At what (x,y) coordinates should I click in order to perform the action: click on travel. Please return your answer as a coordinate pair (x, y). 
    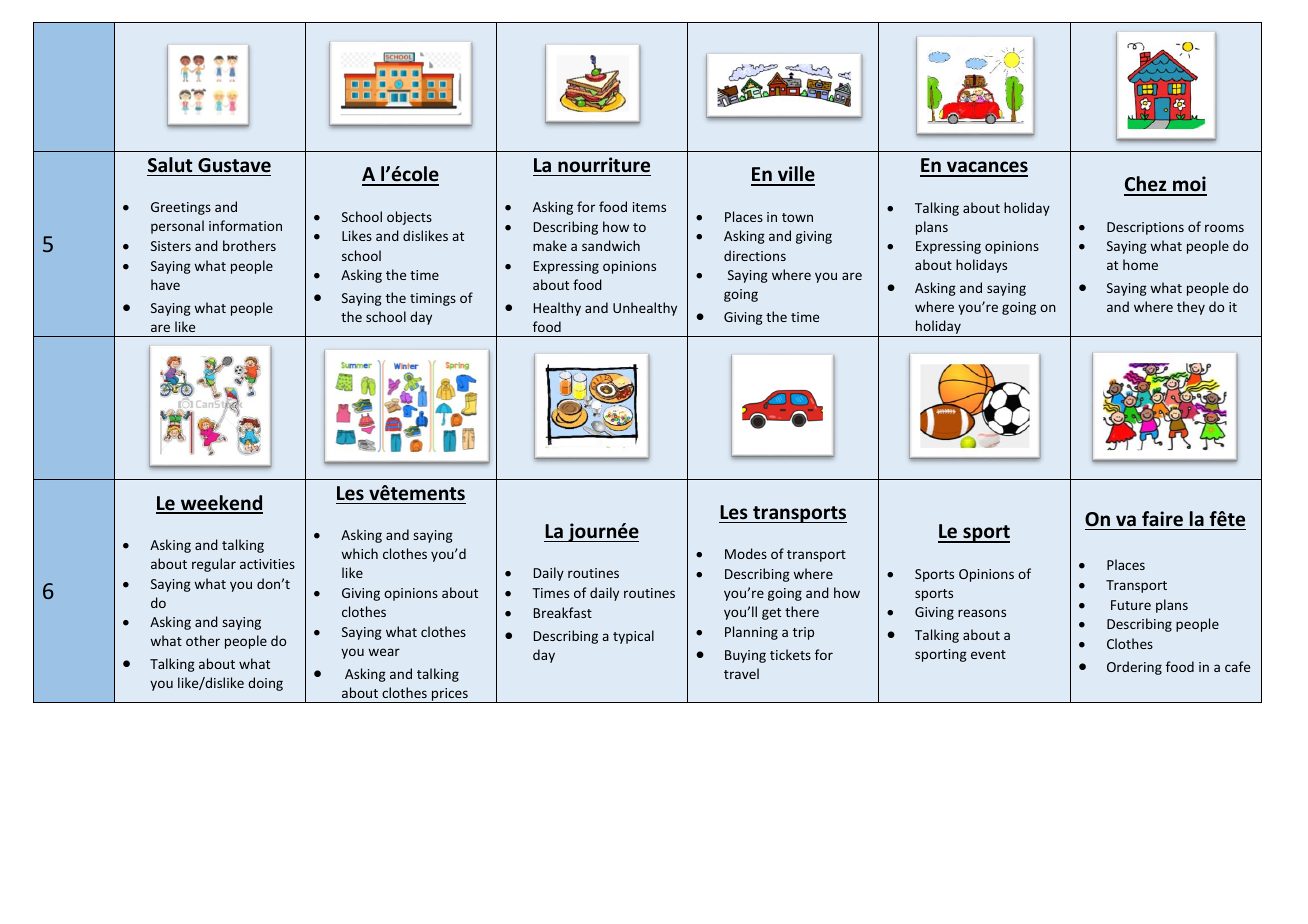
    Looking at the image, I should click on (741, 673).
